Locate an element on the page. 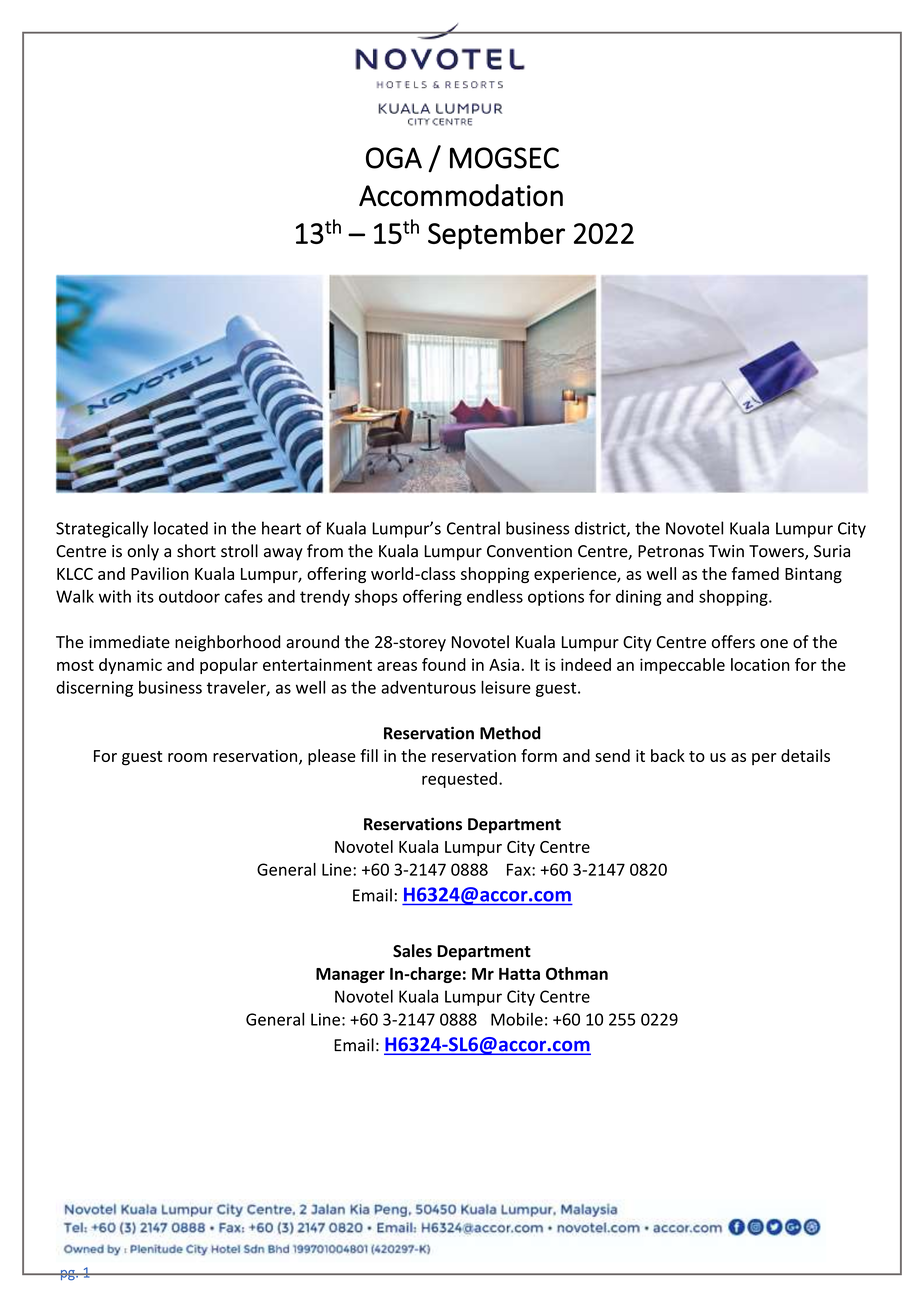 Image resolution: width=924 pixels, height=1307 pixels. room is located at coordinates (187, 757).
